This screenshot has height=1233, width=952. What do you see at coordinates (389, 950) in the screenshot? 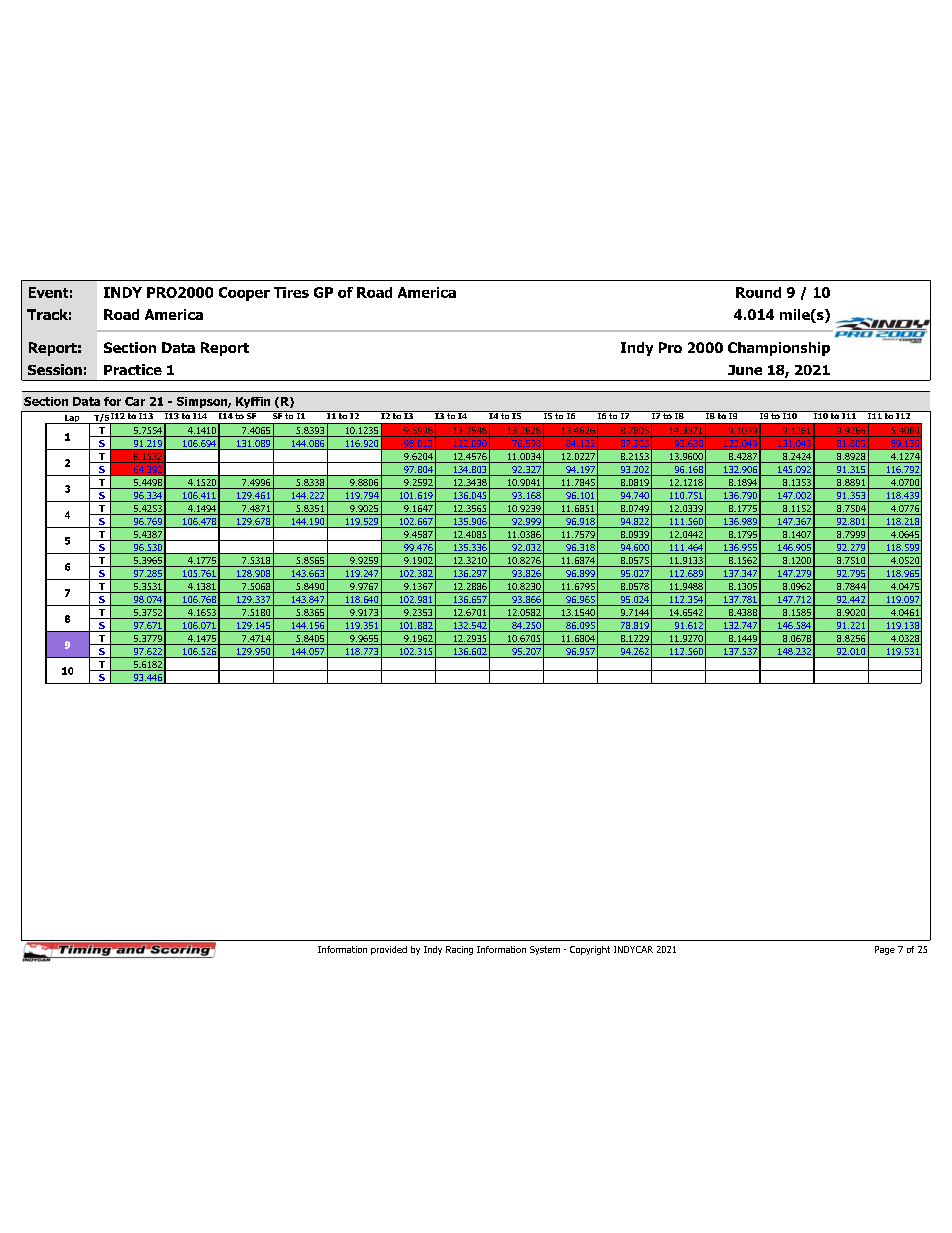
I see `provided` at bounding box center [389, 950].
